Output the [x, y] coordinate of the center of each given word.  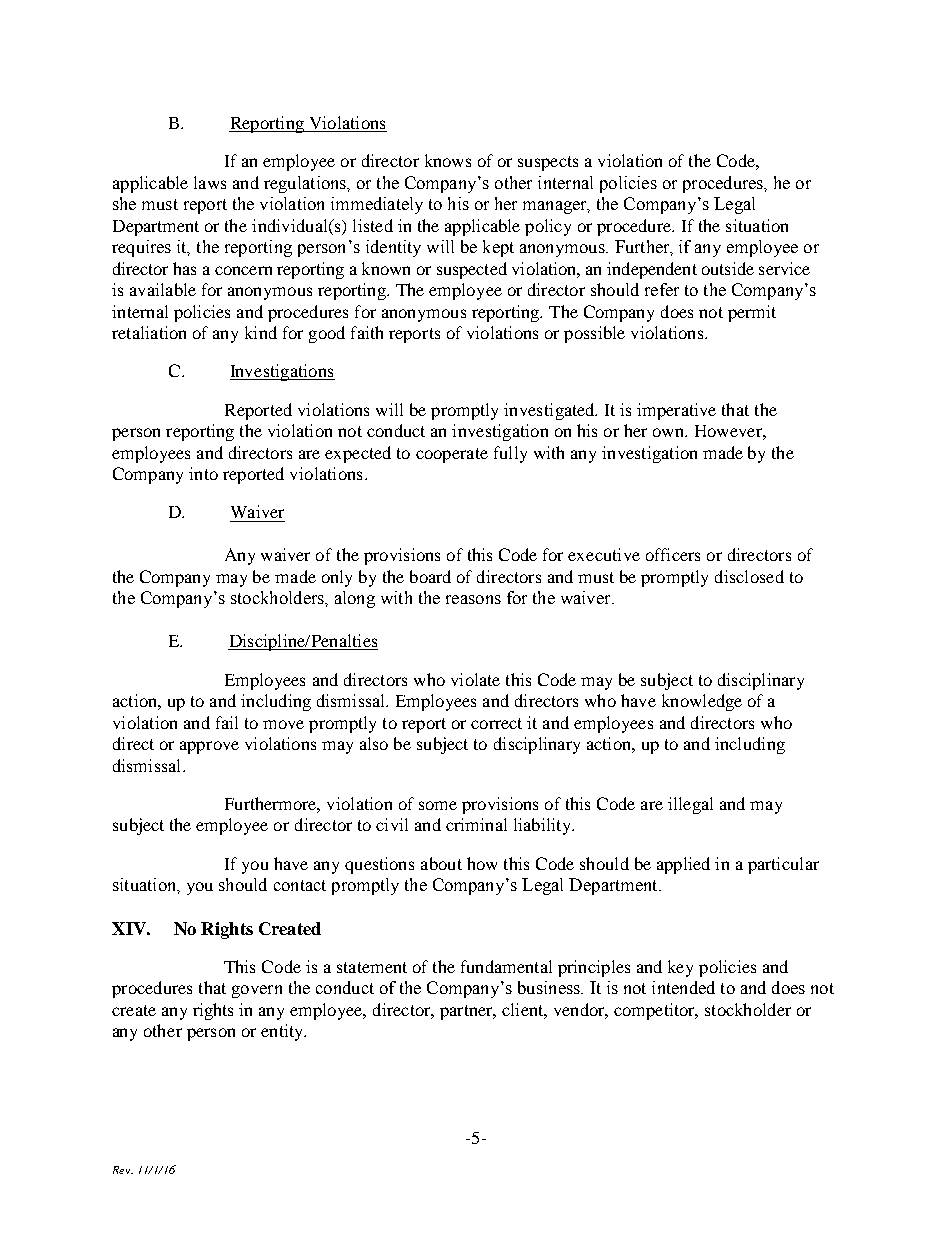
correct [496, 723]
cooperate [452, 455]
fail [227, 722]
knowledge [702, 702]
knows [448, 160]
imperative [676, 411]
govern [257, 991]
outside [728, 268]
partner [467, 1012]
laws [210, 182]
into [203, 473]
